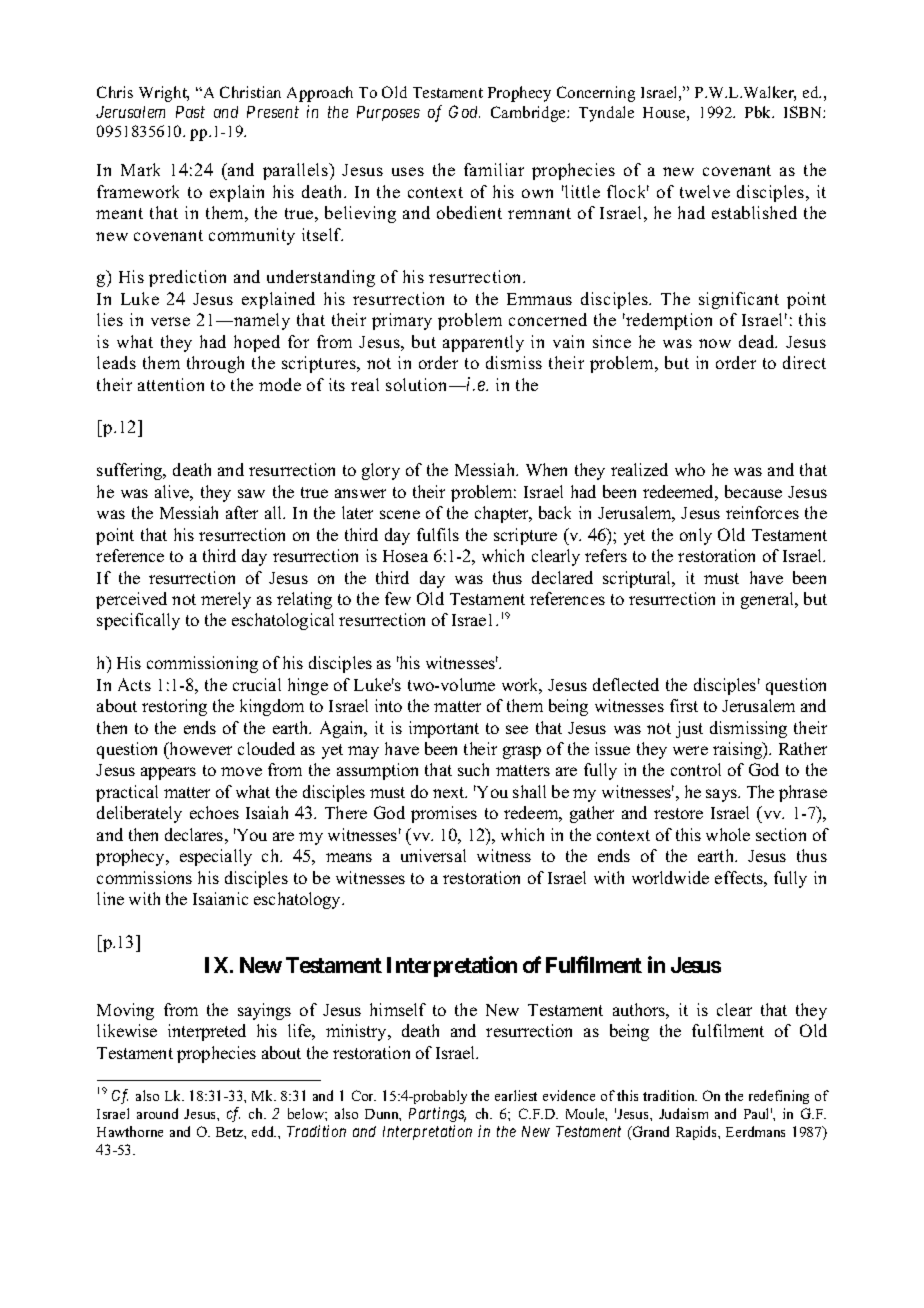 This screenshot has height=1308, width=924. What do you see at coordinates (473, 769) in the screenshot?
I see `such` at bounding box center [473, 769].
